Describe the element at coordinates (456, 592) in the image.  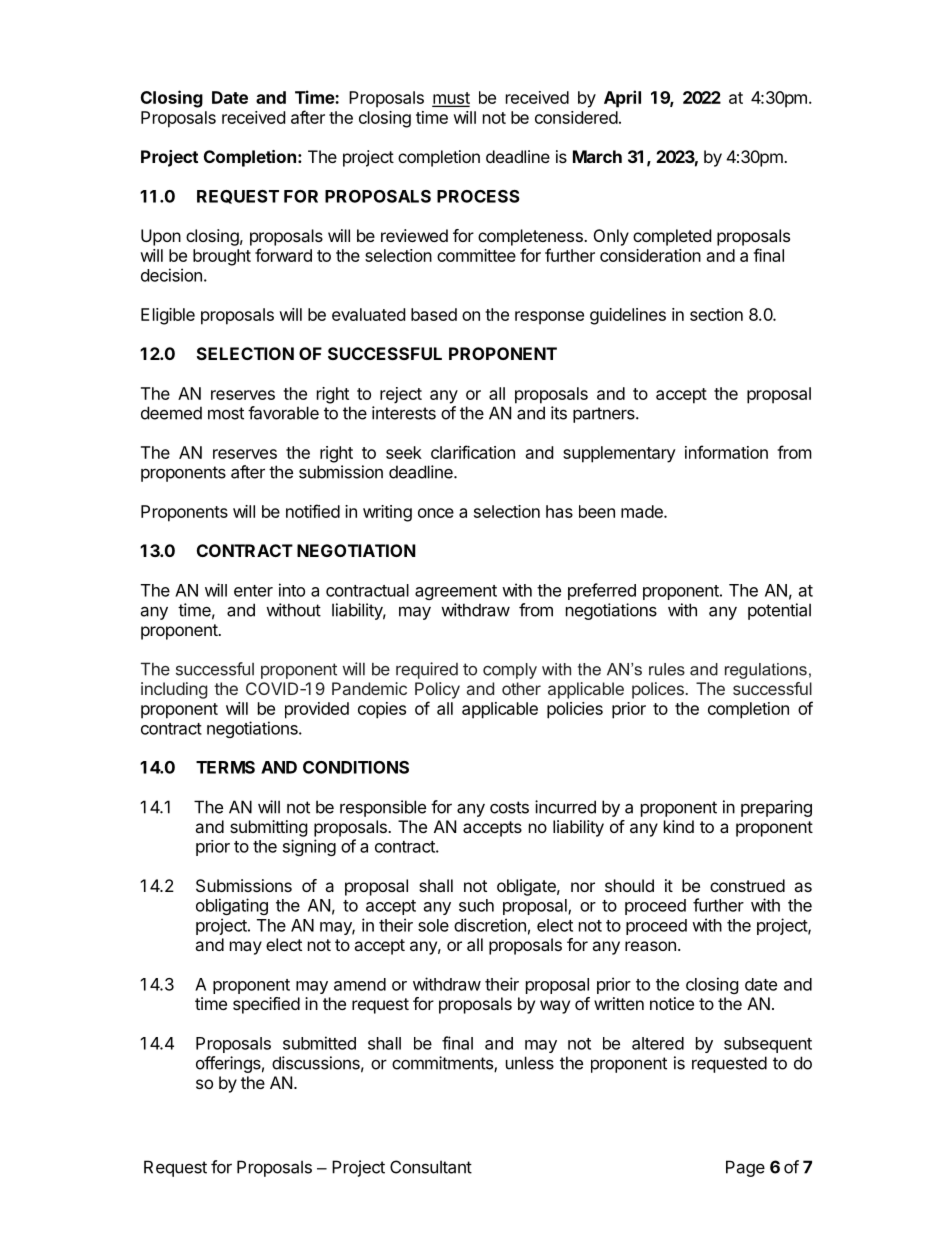
I see `agreement` at that location.
